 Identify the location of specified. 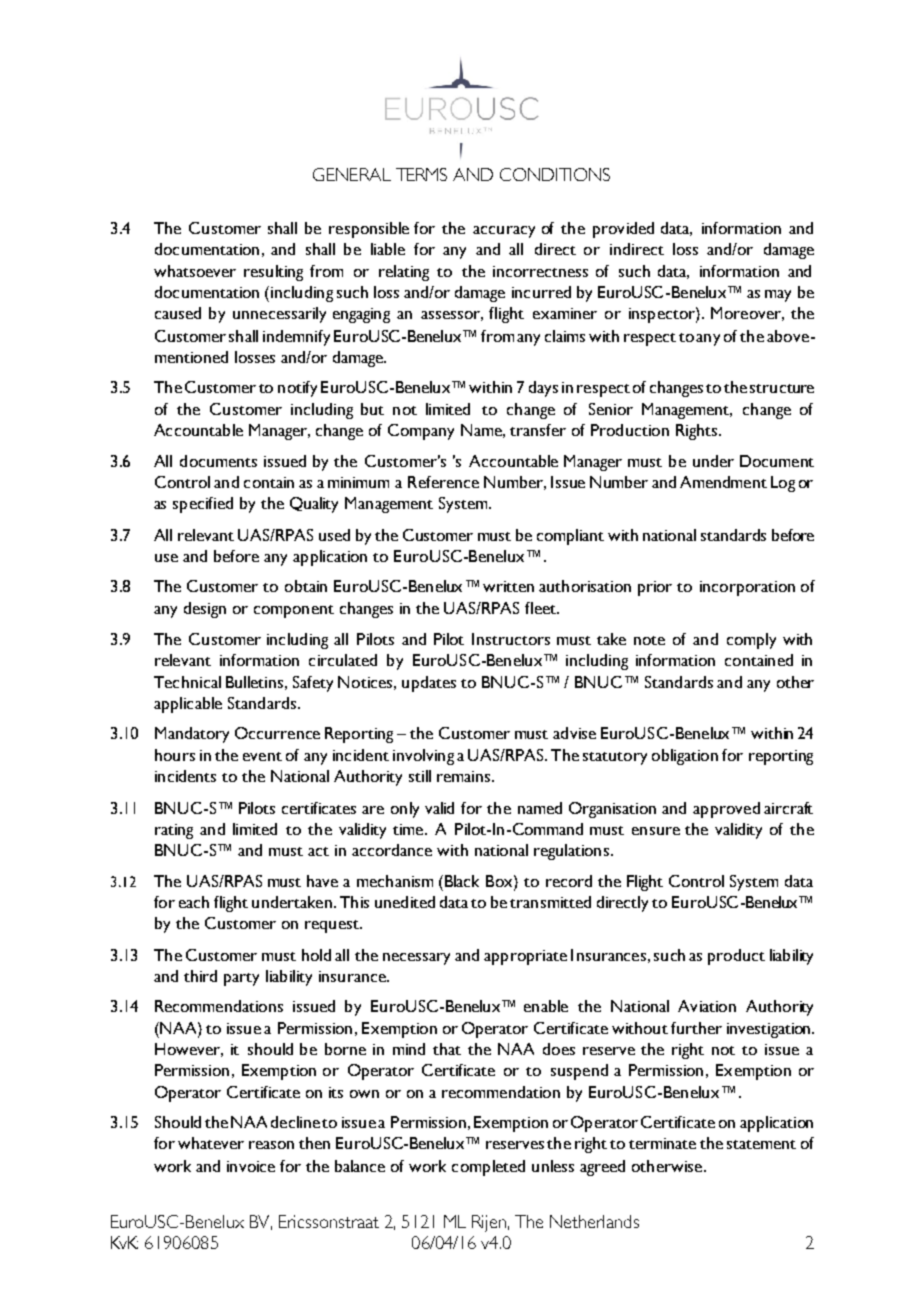
(203, 505).
